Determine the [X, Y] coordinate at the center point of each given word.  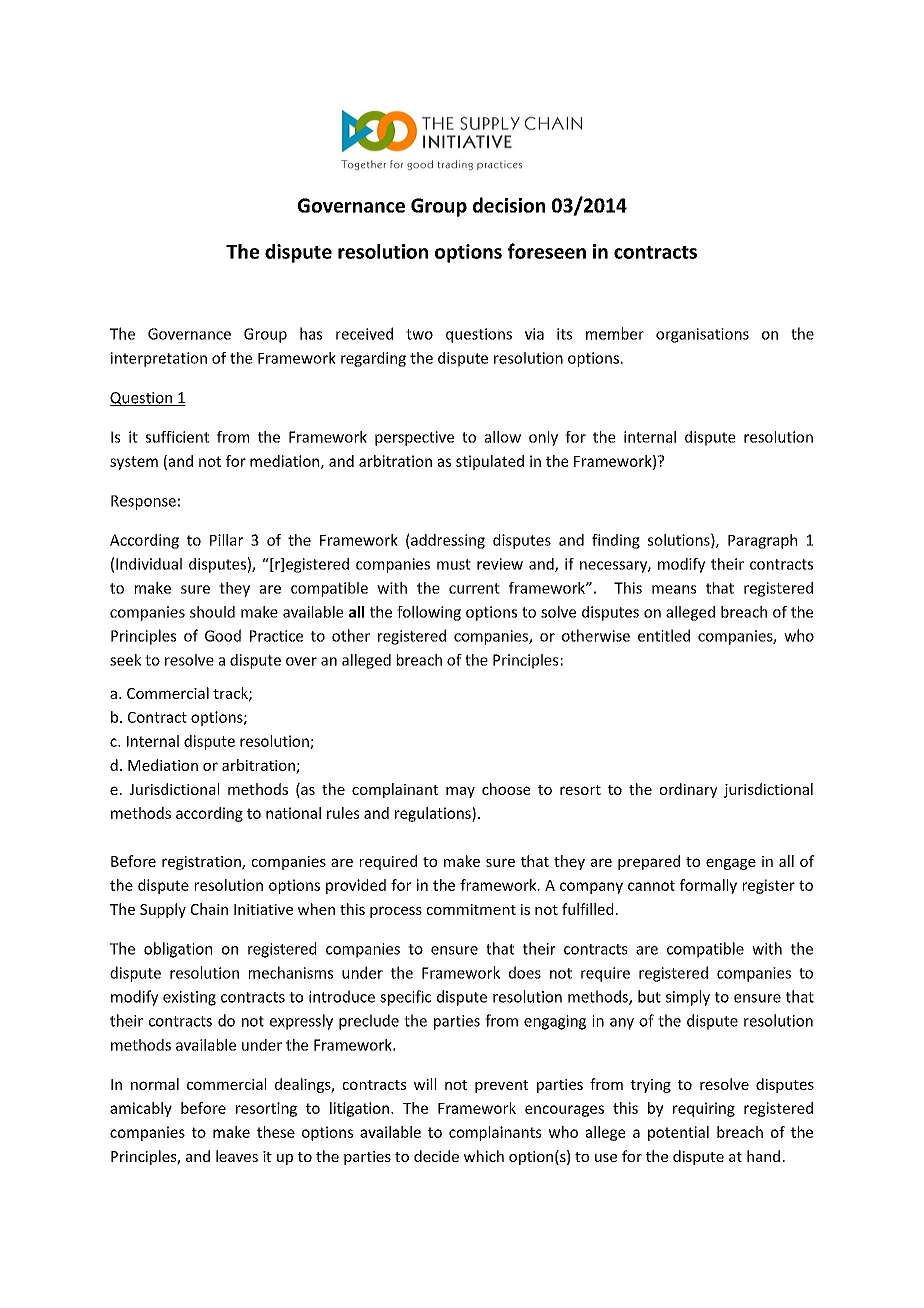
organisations [702, 335]
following [429, 613]
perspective [414, 438]
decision [509, 205]
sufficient [177, 437]
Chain [209, 909]
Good [223, 635]
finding [616, 541]
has [311, 333]
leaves [237, 1156]
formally [708, 886]
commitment [471, 909]
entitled [664, 635]
